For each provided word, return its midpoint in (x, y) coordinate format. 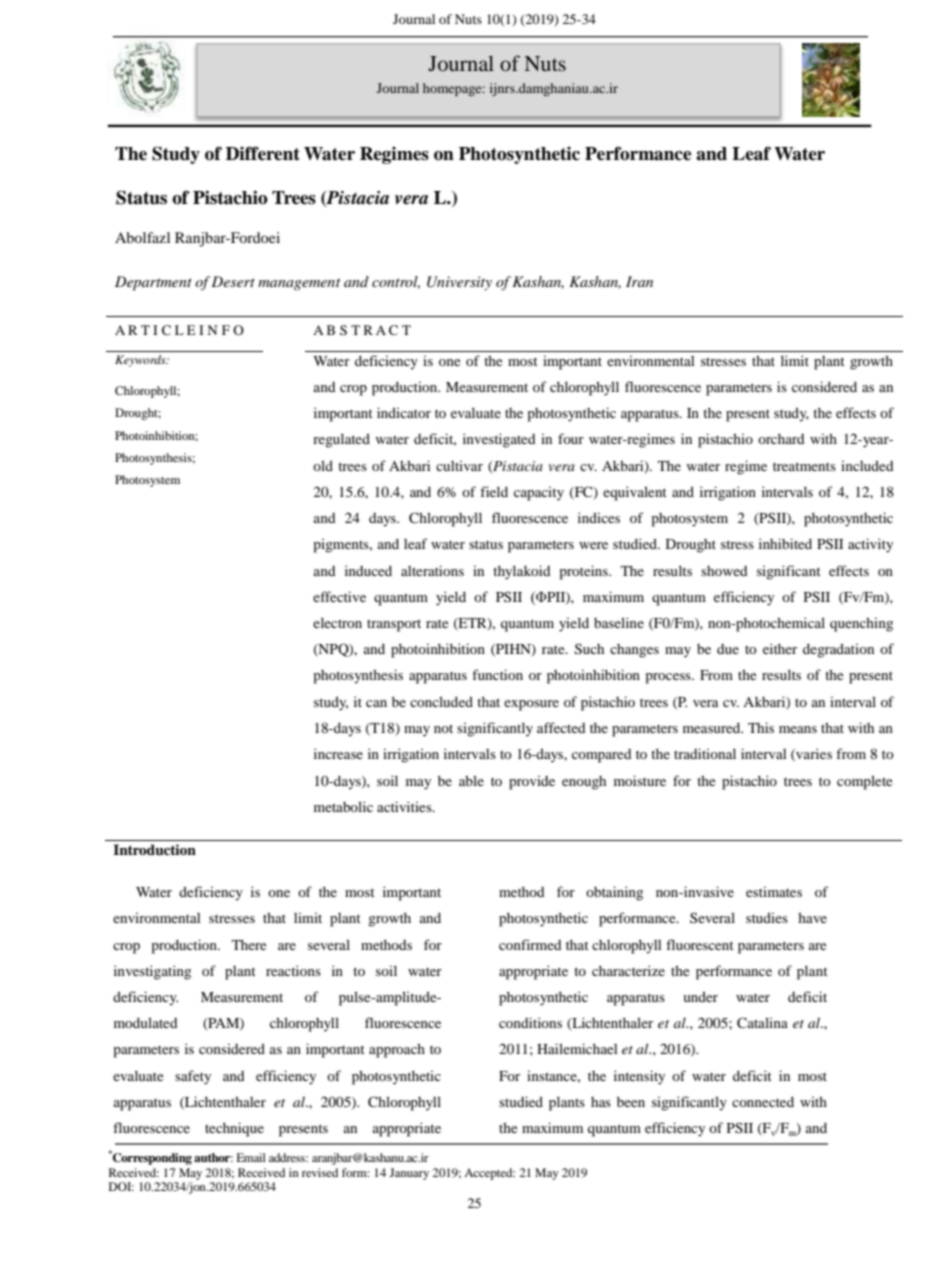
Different (263, 153)
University (459, 283)
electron (337, 622)
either (780, 648)
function (497, 674)
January (409, 1174)
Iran (639, 281)
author (213, 1157)
